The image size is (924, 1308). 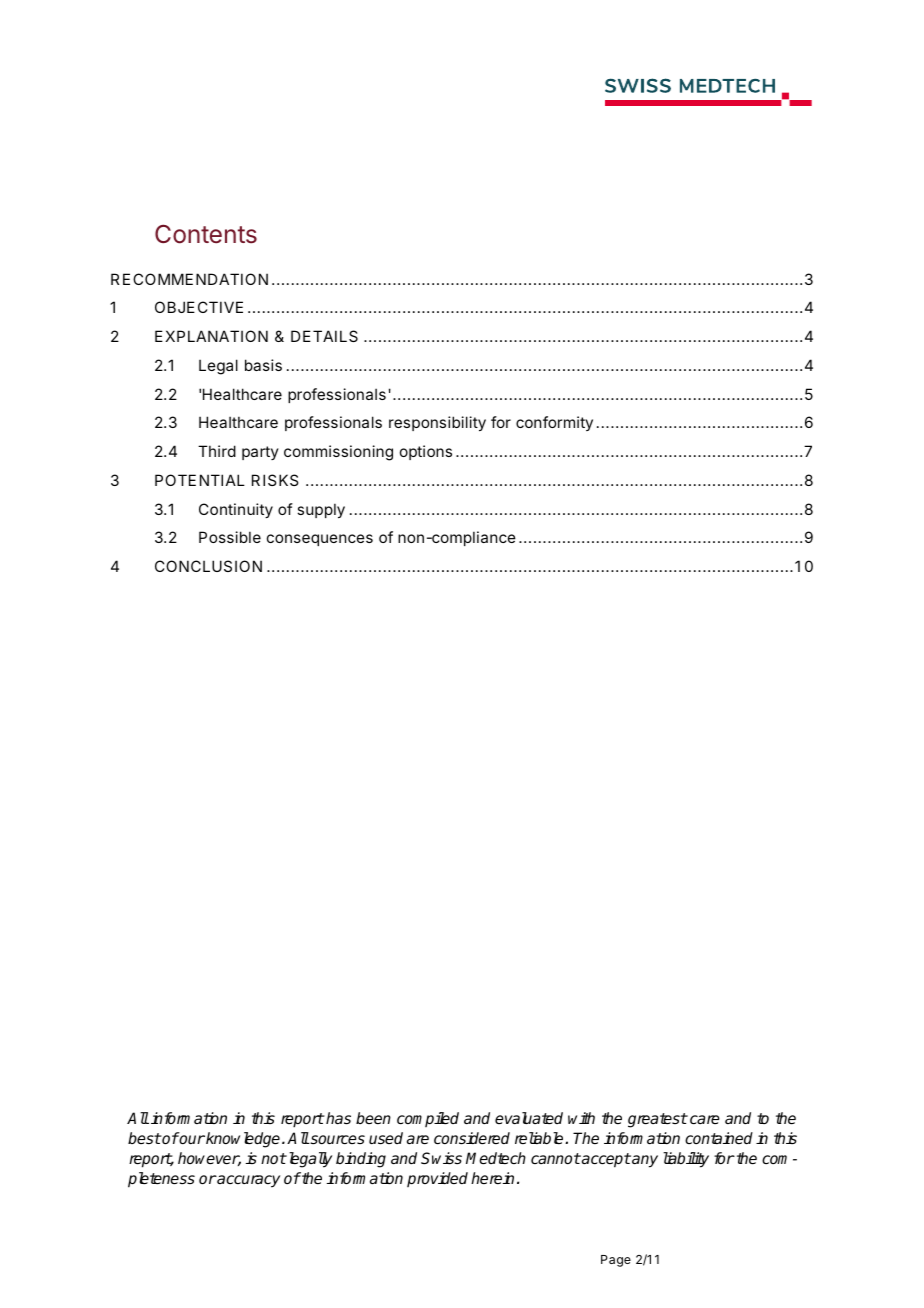 I want to click on conformity, so click(x=554, y=423).
